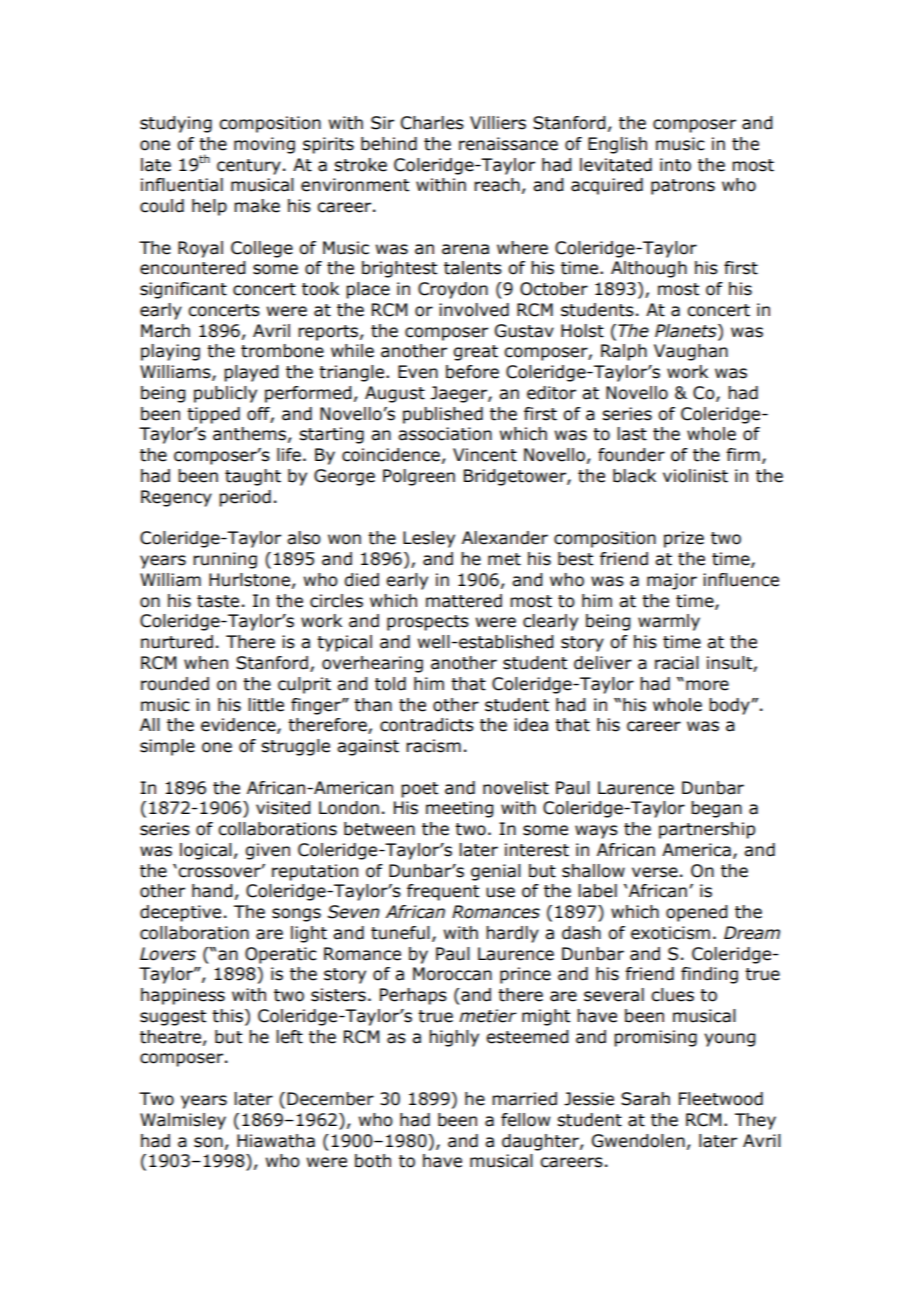 The height and width of the page is (1308, 924). I want to click on fellow, so click(525, 1120).
